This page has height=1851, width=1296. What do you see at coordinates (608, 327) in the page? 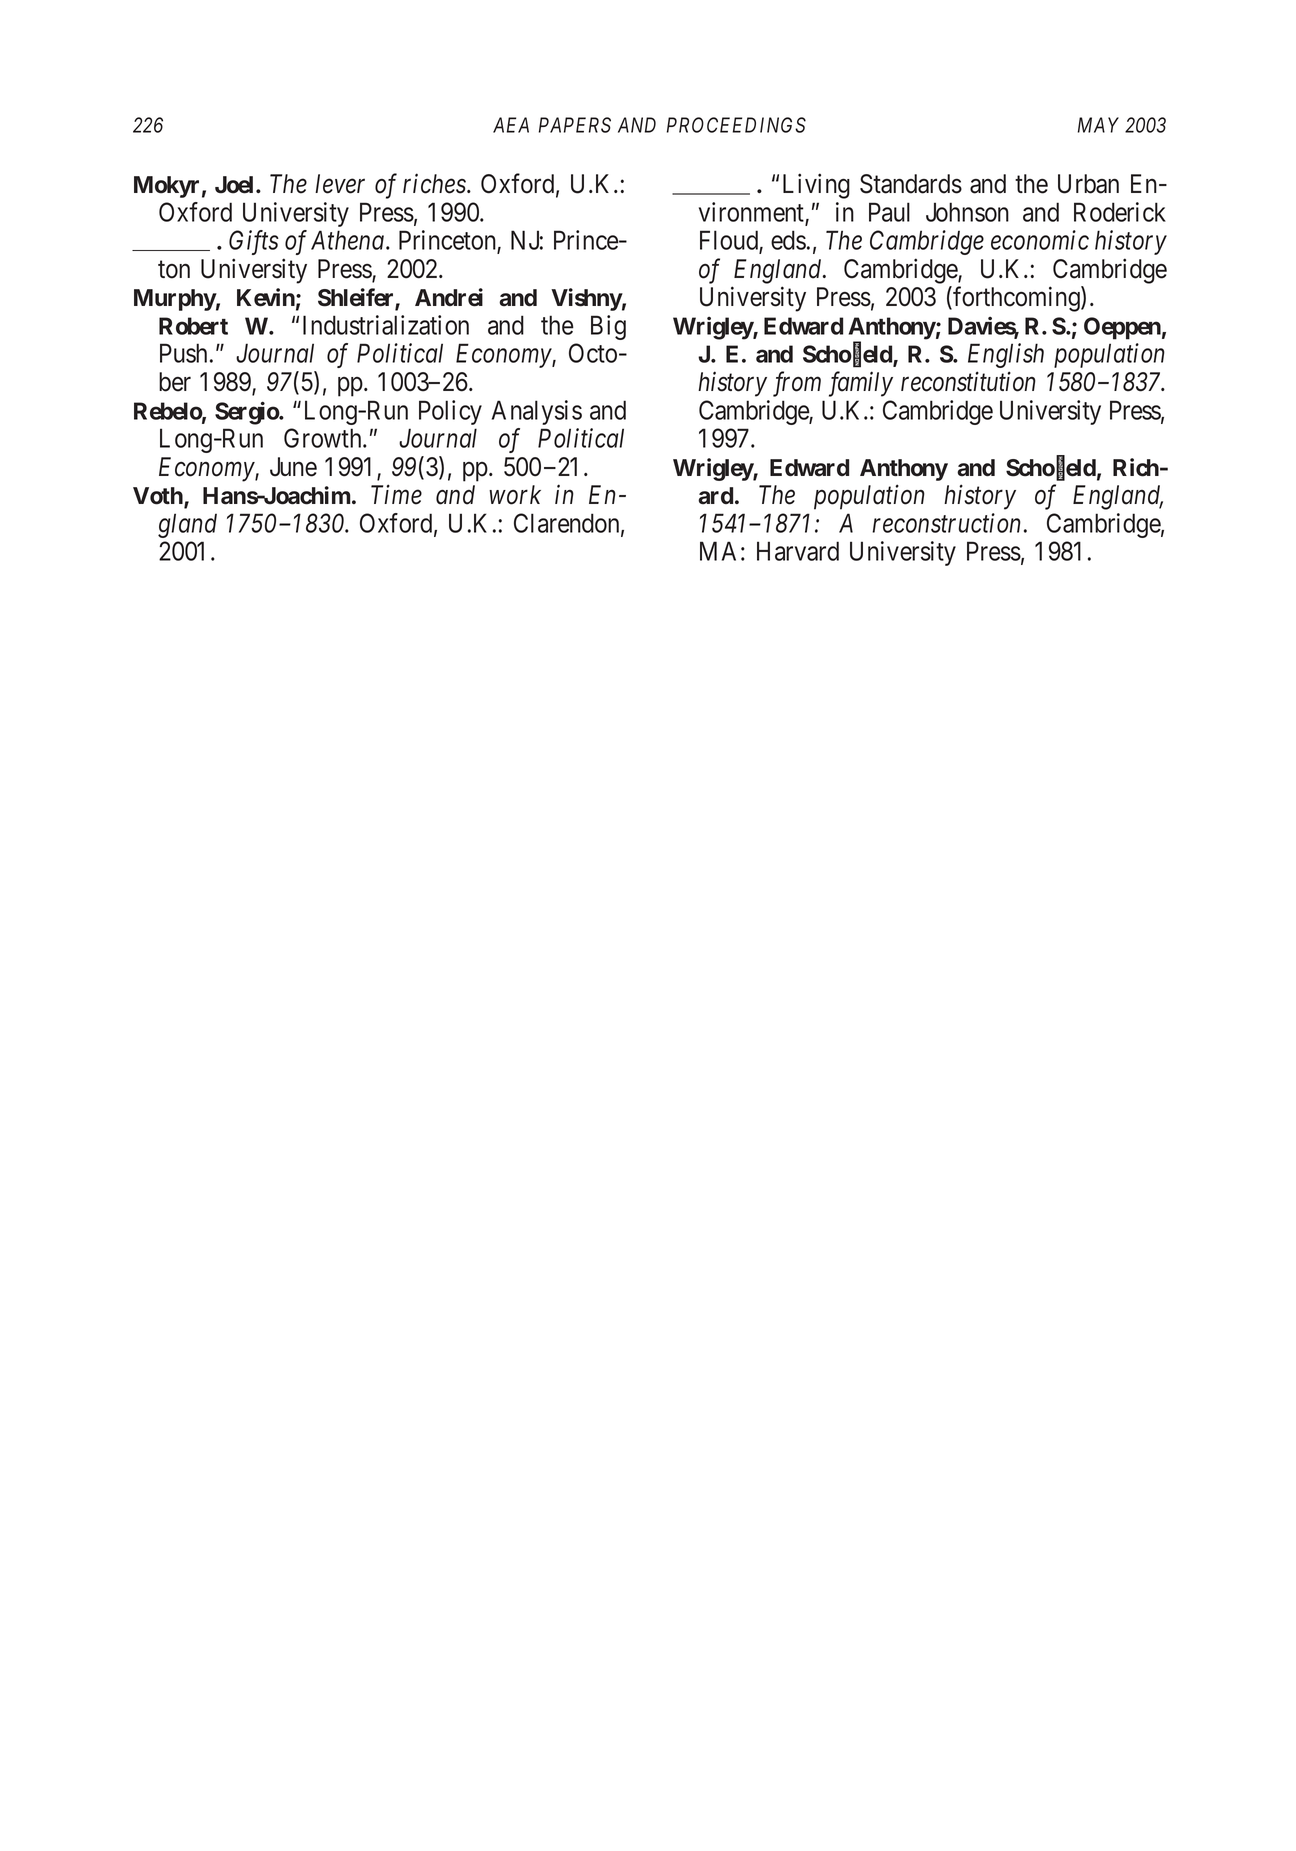
I see `Big` at bounding box center [608, 327].
